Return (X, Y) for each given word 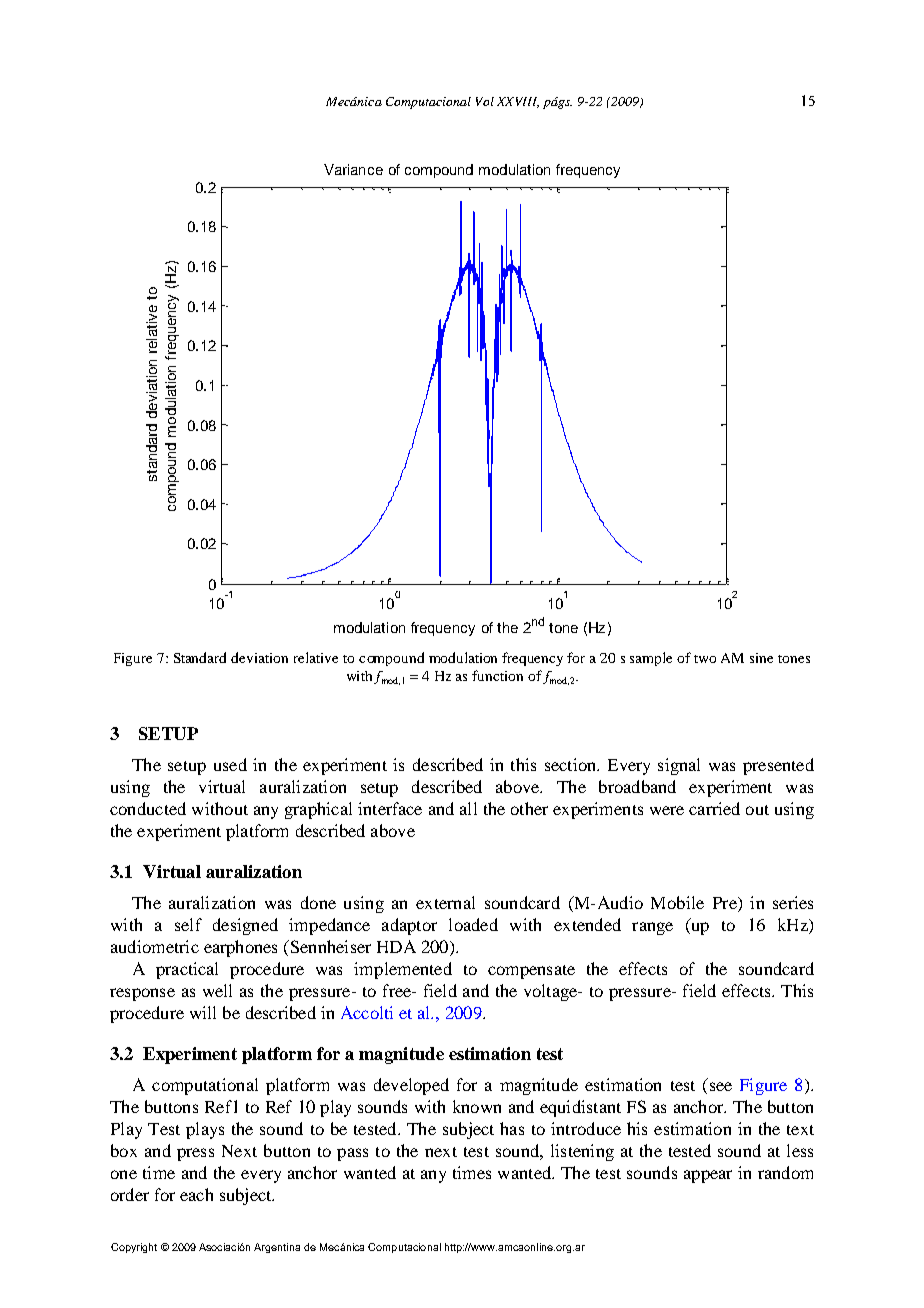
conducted (148, 808)
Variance (353, 169)
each (196, 1194)
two (705, 659)
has (512, 1128)
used (230, 764)
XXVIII (518, 102)
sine (761, 658)
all (468, 808)
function (497, 675)
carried (714, 808)
